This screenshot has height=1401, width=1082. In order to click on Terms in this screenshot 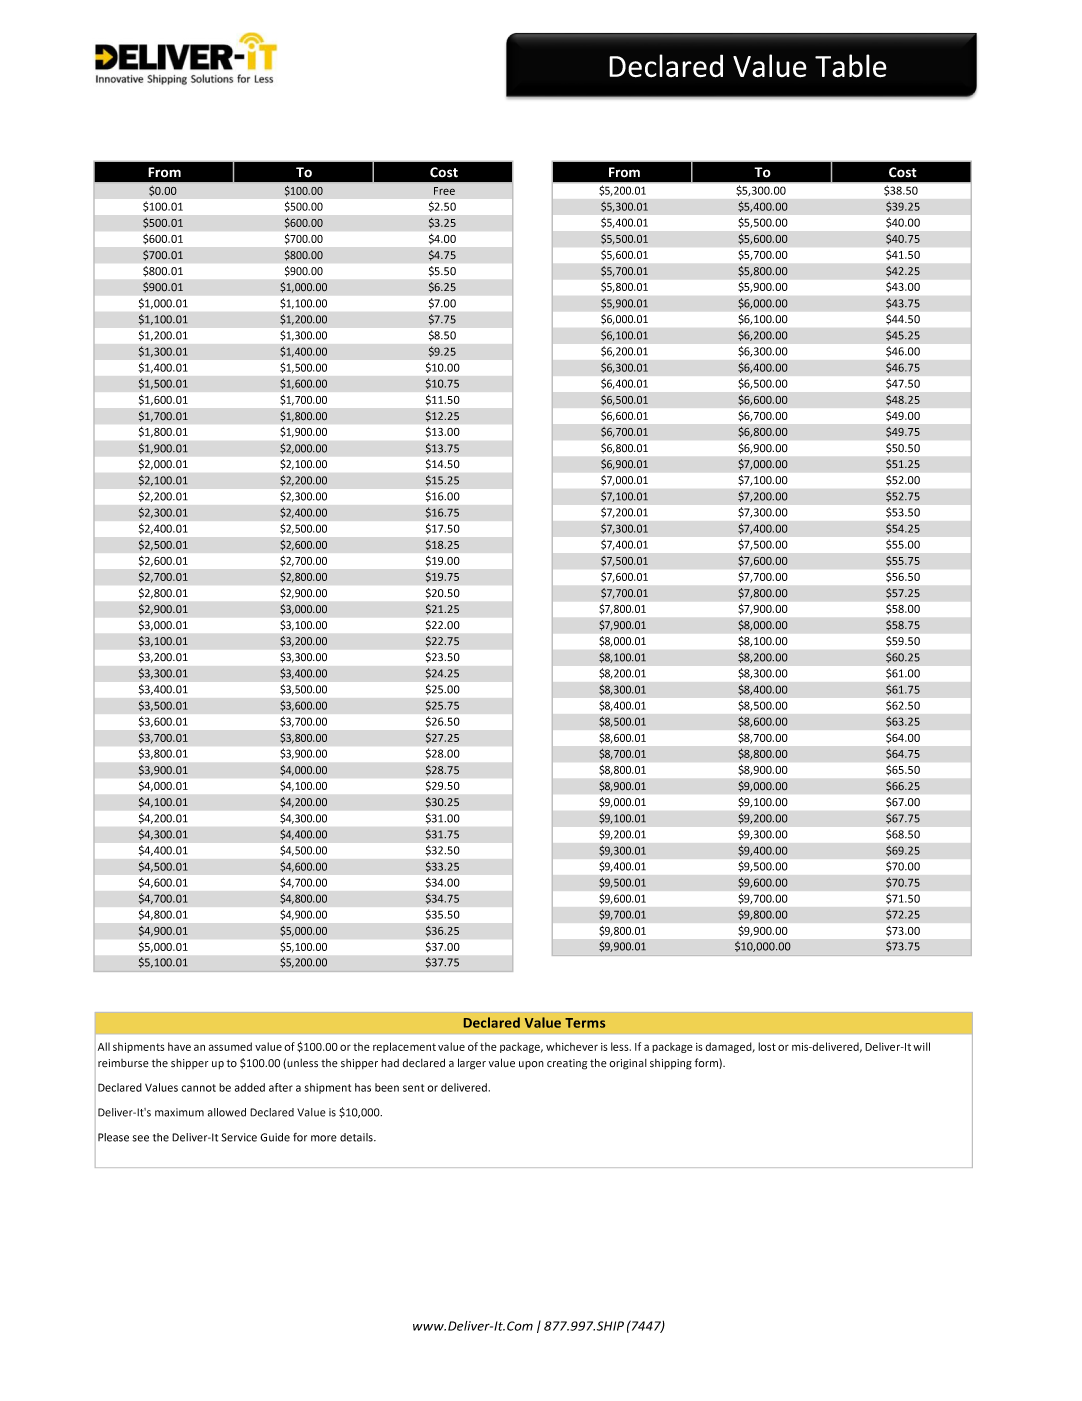, I will do `click(585, 1023)`.
